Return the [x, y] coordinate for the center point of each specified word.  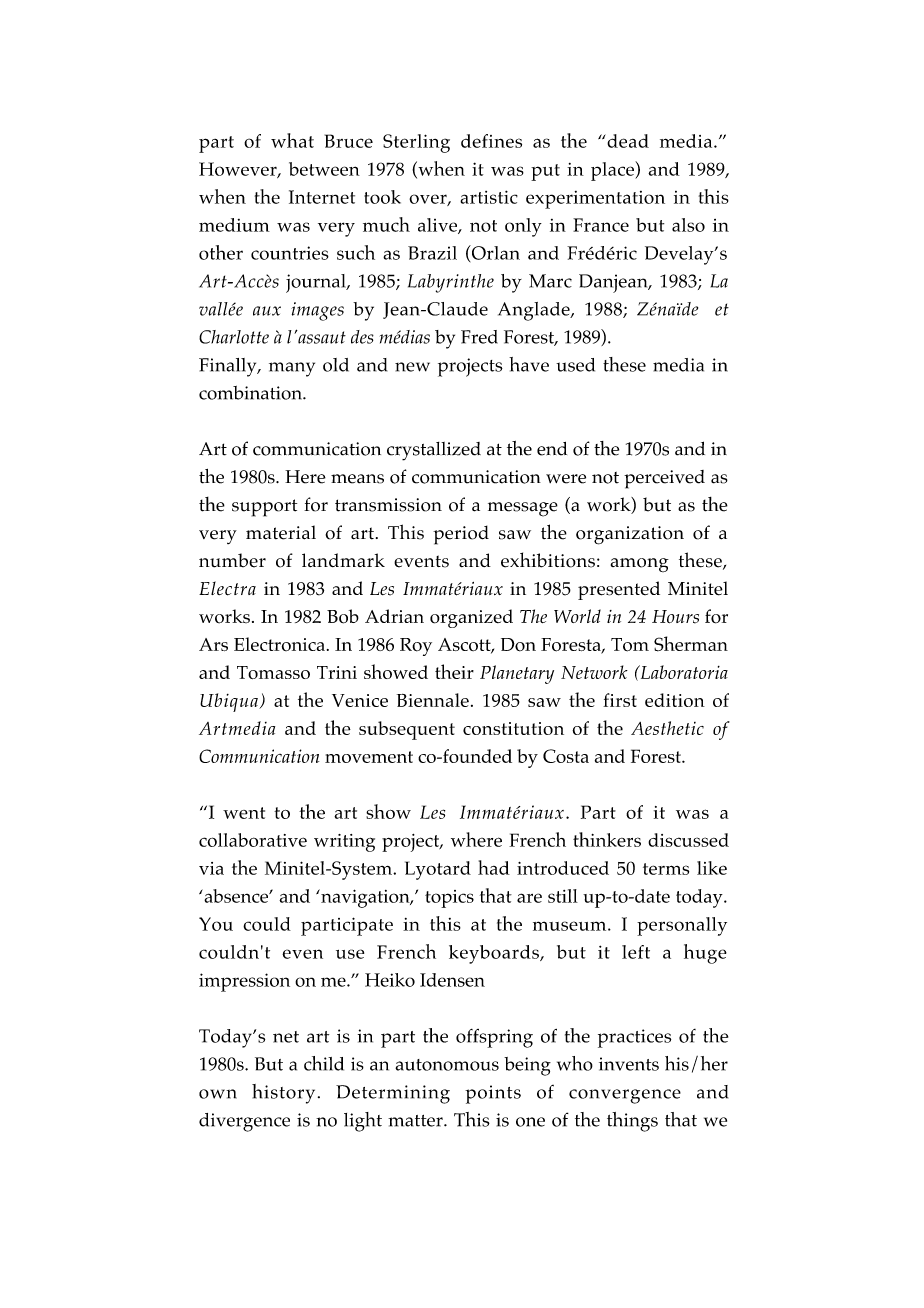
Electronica [279, 644]
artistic [489, 197]
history [283, 1094]
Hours [675, 617]
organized [471, 618]
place [613, 171]
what [292, 140]
